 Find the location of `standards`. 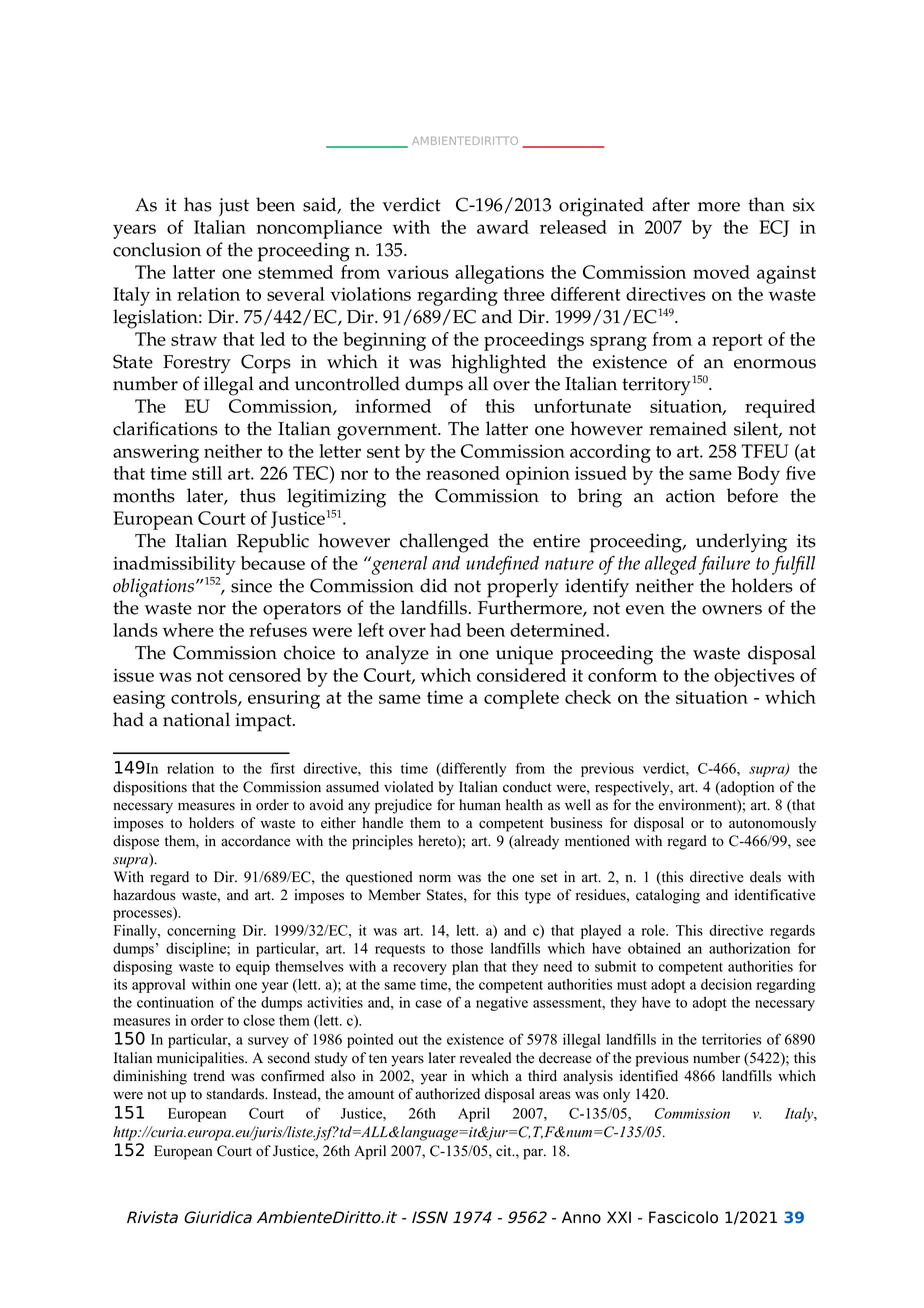

standards is located at coordinates (236, 1094).
